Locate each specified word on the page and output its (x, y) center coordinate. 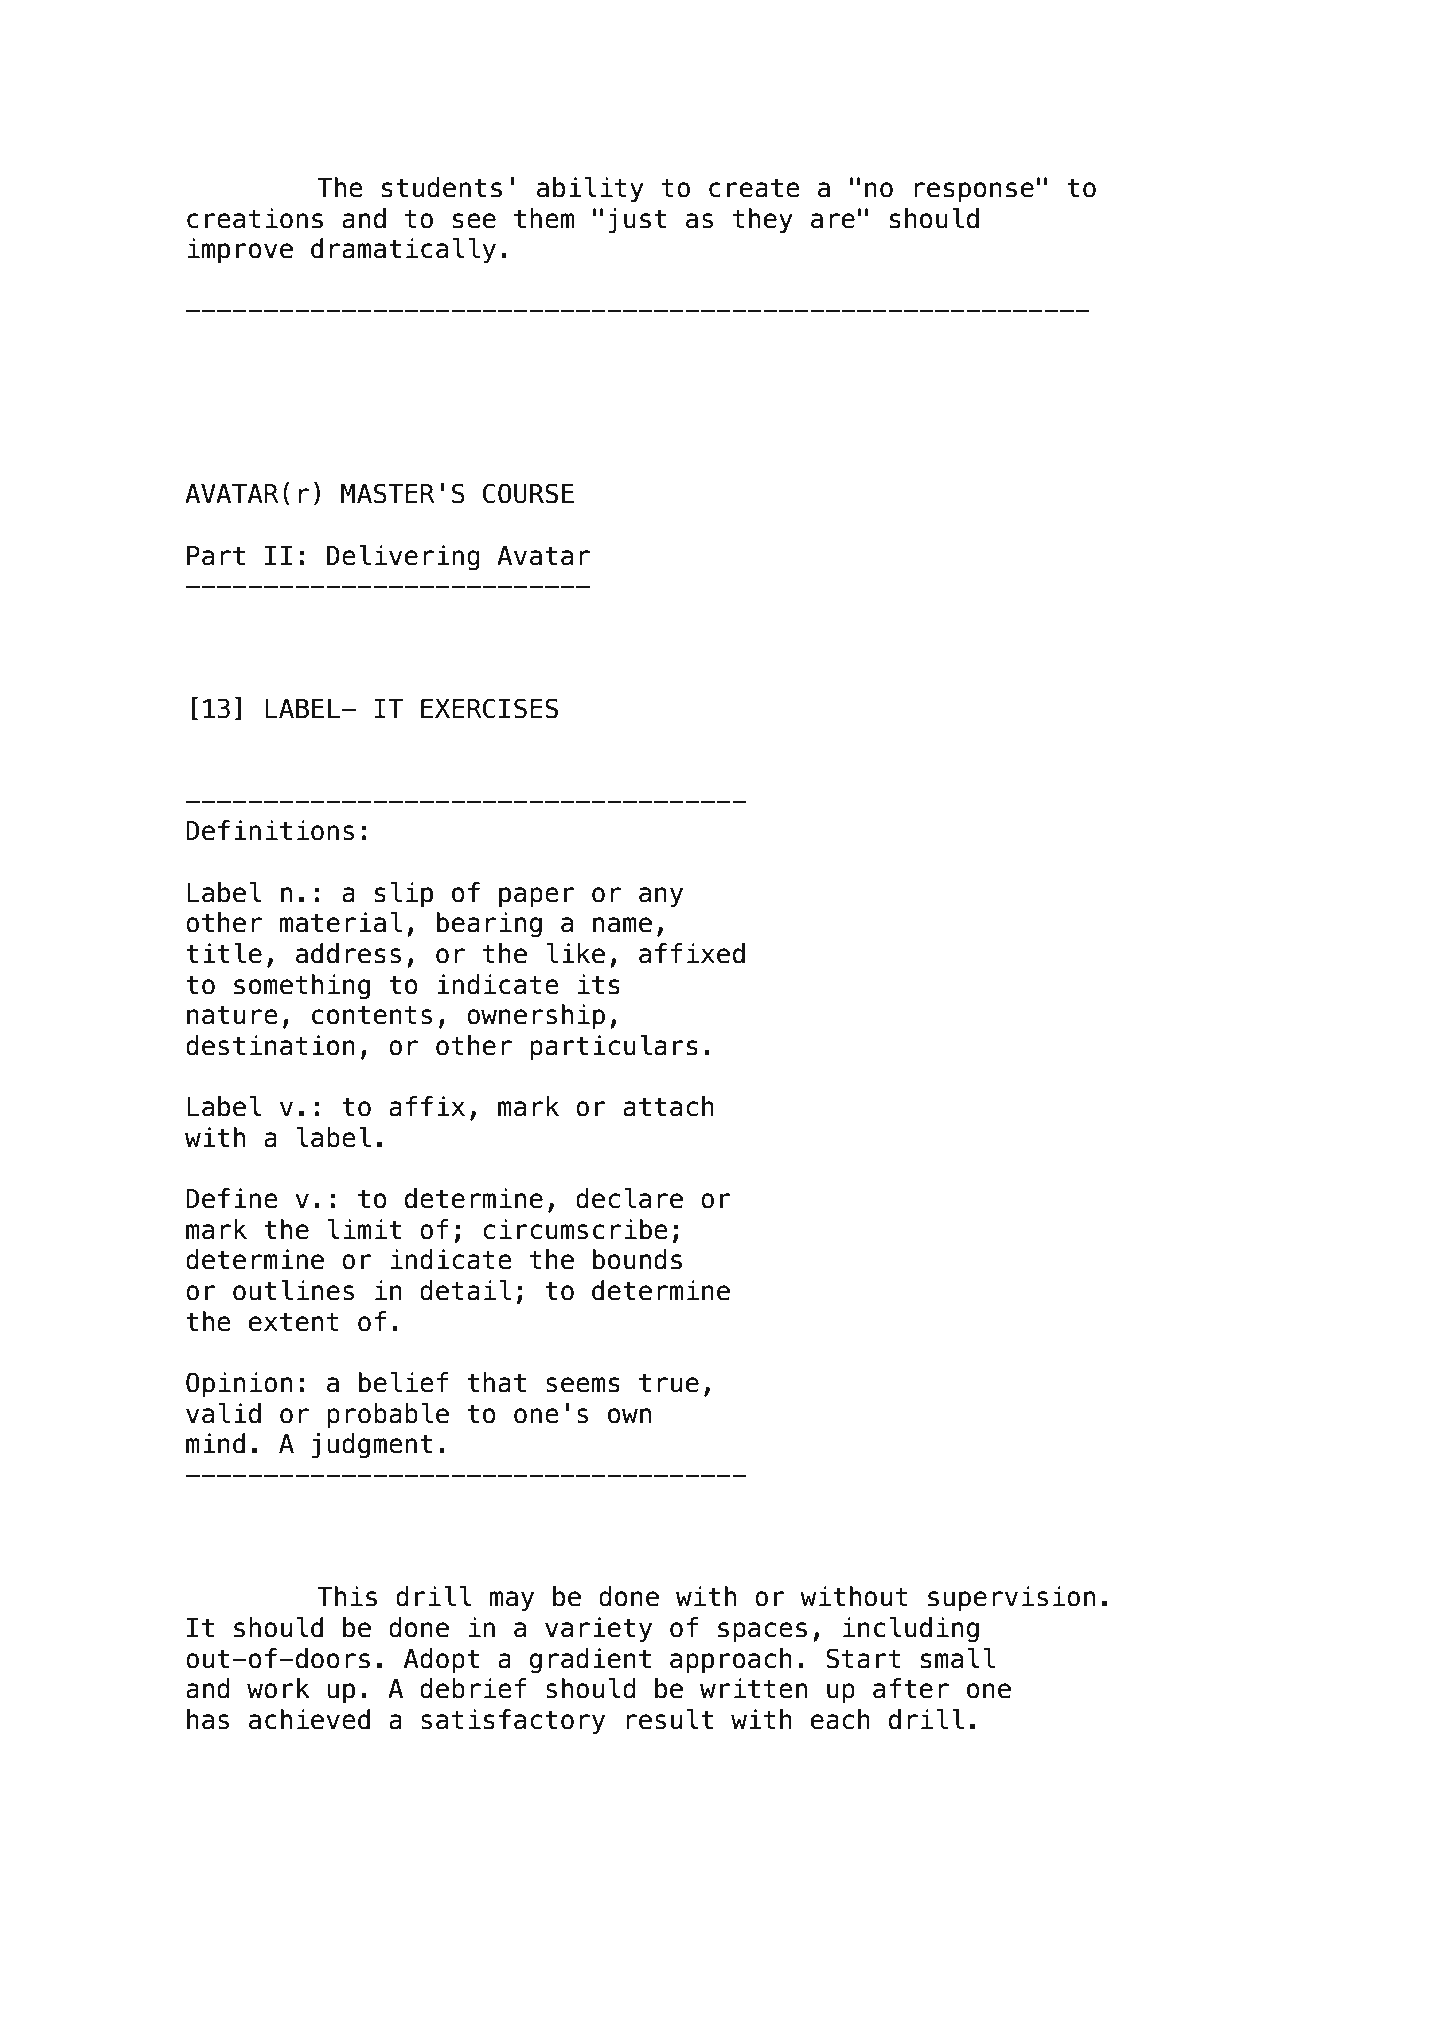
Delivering (403, 558)
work (278, 1688)
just (637, 221)
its (599, 984)
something (302, 987)
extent (293, 1322)
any (661, 897)
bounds (637, 1259)
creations (255, 218)
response (974, 192)
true (669, 1383)
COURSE (528, 493)
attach (668, 1106)
